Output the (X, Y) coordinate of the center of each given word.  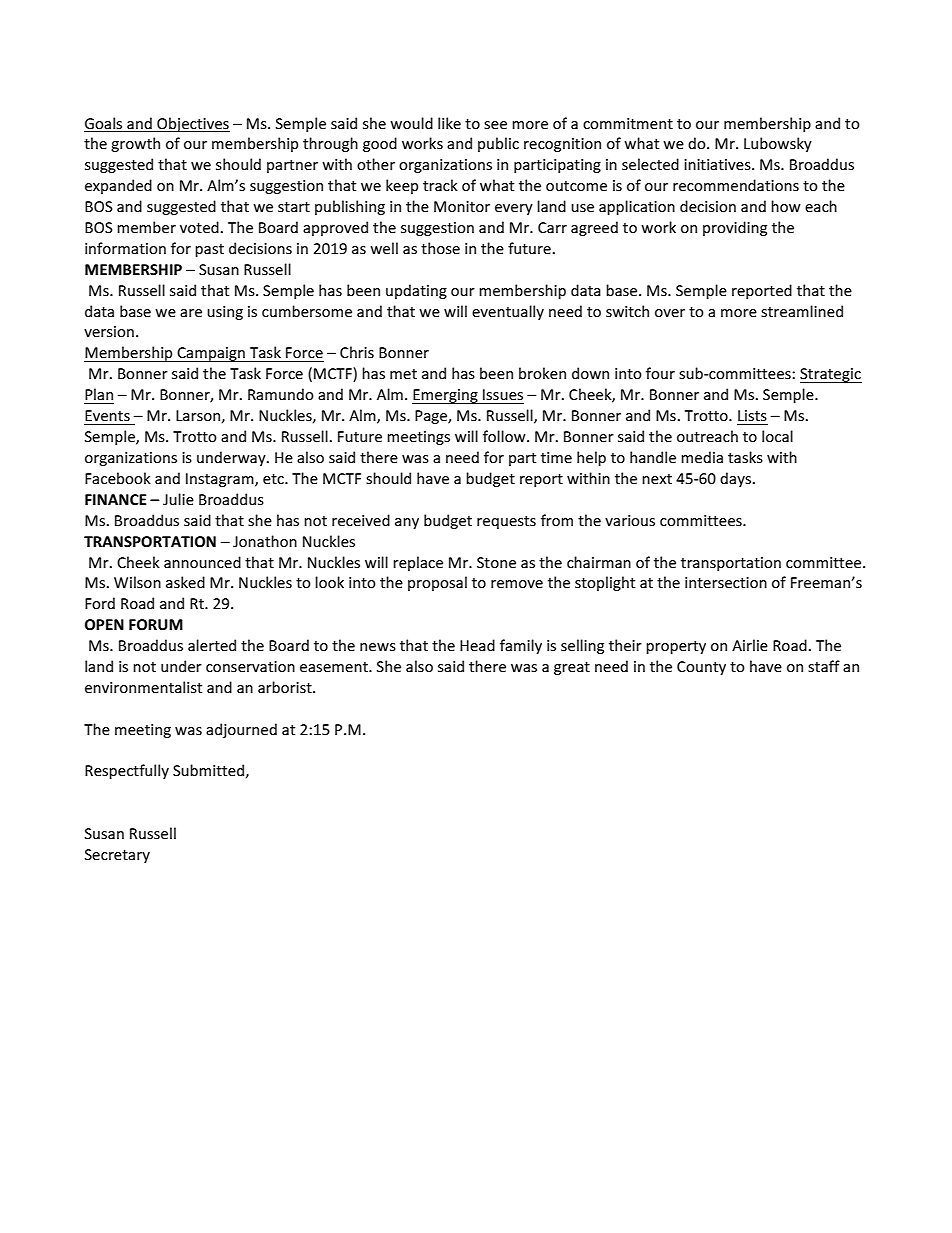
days (735, 479)
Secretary (117, 856)
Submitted (208, 770)
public (498, 144)
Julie (178, 499)
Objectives (192, 124)
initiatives (718, 164)
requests (506, 522)
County (701, 668)
